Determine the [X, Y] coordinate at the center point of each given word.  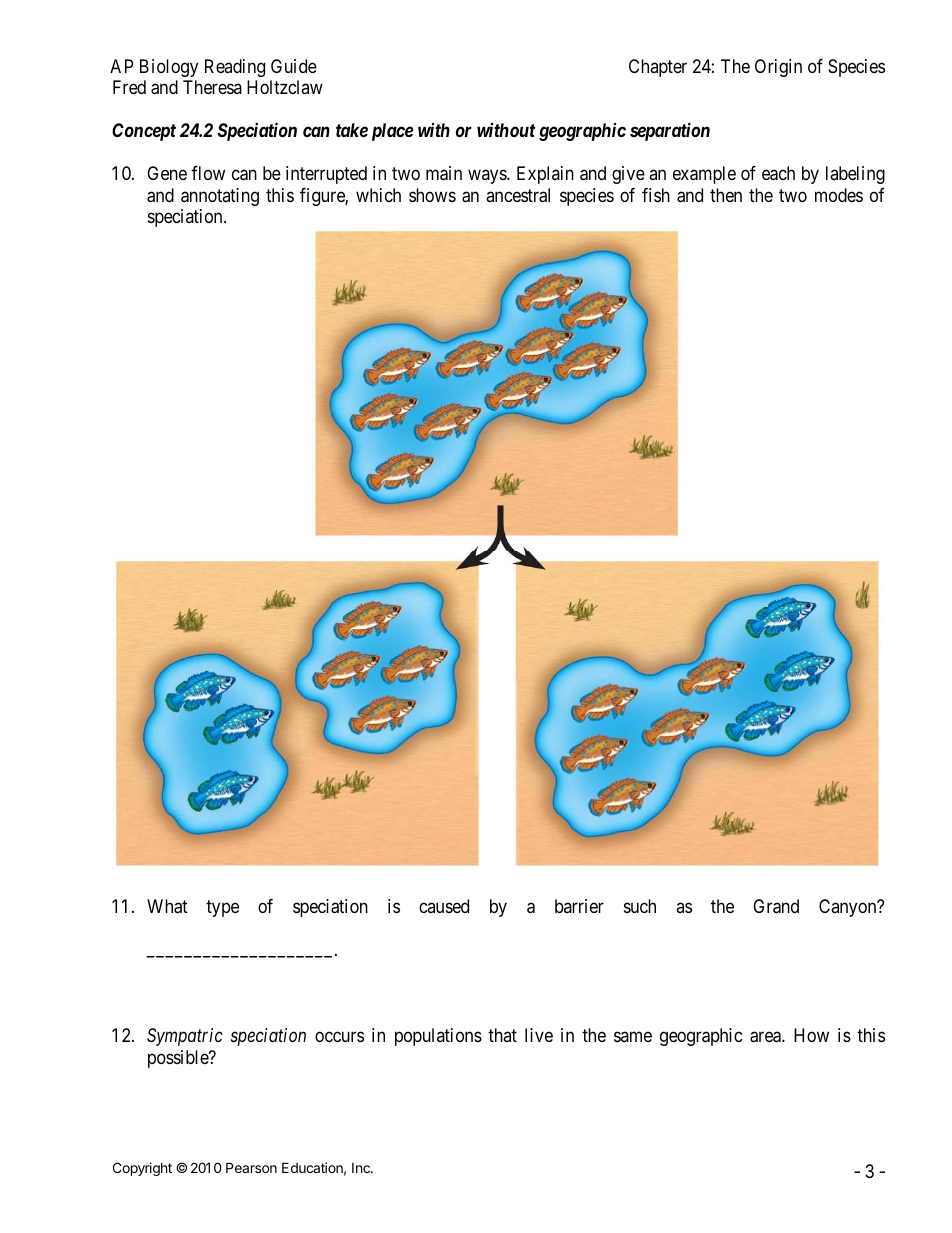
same [633, 1037]
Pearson [251, 1167]
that [502, 1035]
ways [488, 177]
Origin [778, 68]
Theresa [212, 87]
